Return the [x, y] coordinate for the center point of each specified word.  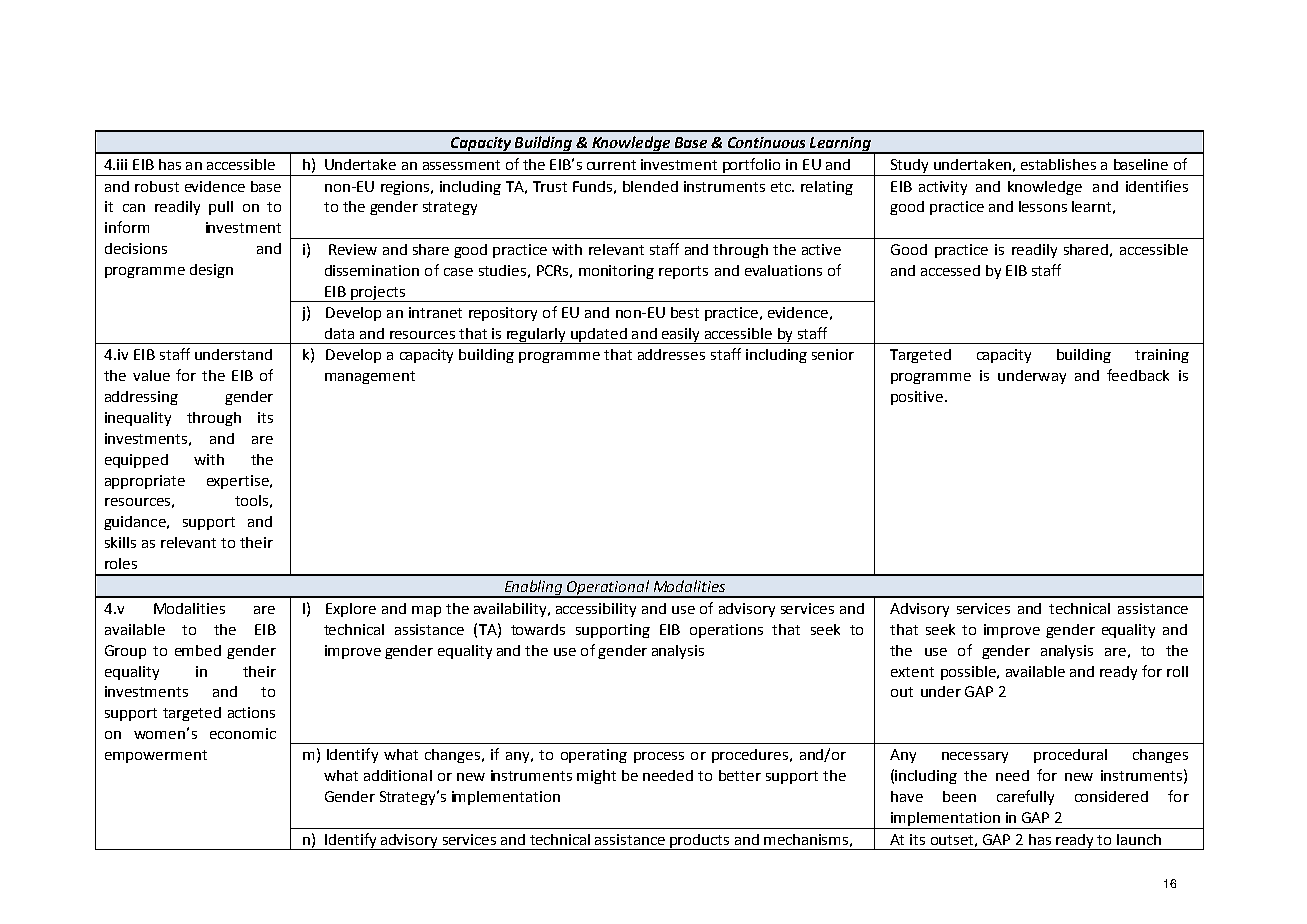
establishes [1058, 164]
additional [398, 775]
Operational [609, 588]
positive [918, 398]
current [611, 165]
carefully [1025, 797]
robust [157, 186]
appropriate [145, 482]
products [700, 842]
